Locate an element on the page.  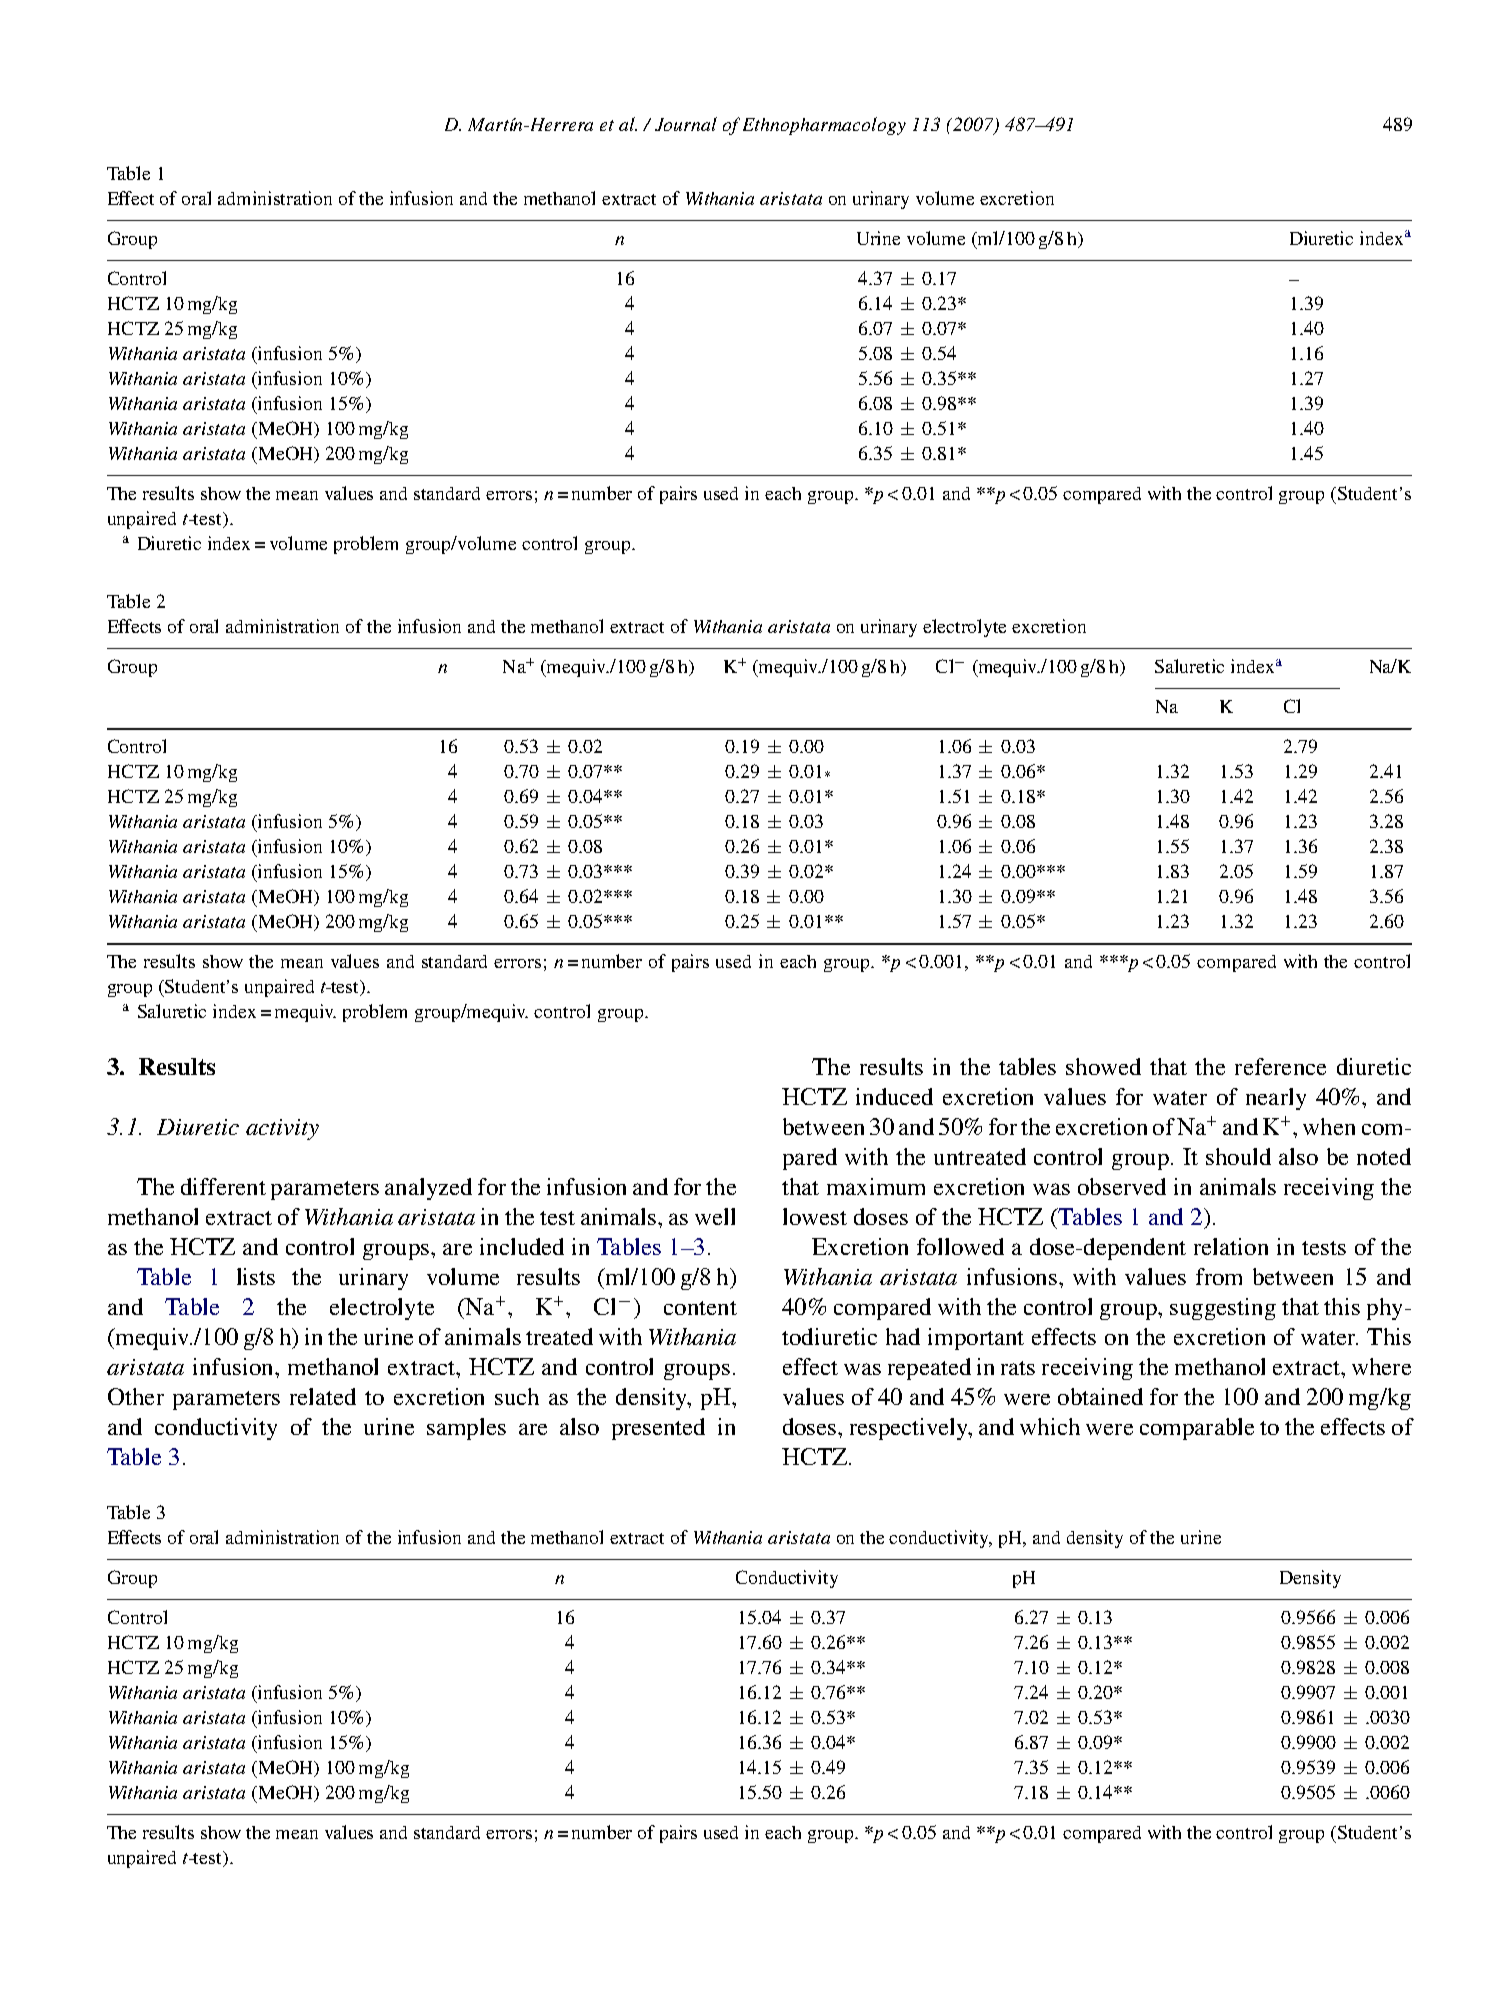
activity is located at coordinates (282, 1129).
